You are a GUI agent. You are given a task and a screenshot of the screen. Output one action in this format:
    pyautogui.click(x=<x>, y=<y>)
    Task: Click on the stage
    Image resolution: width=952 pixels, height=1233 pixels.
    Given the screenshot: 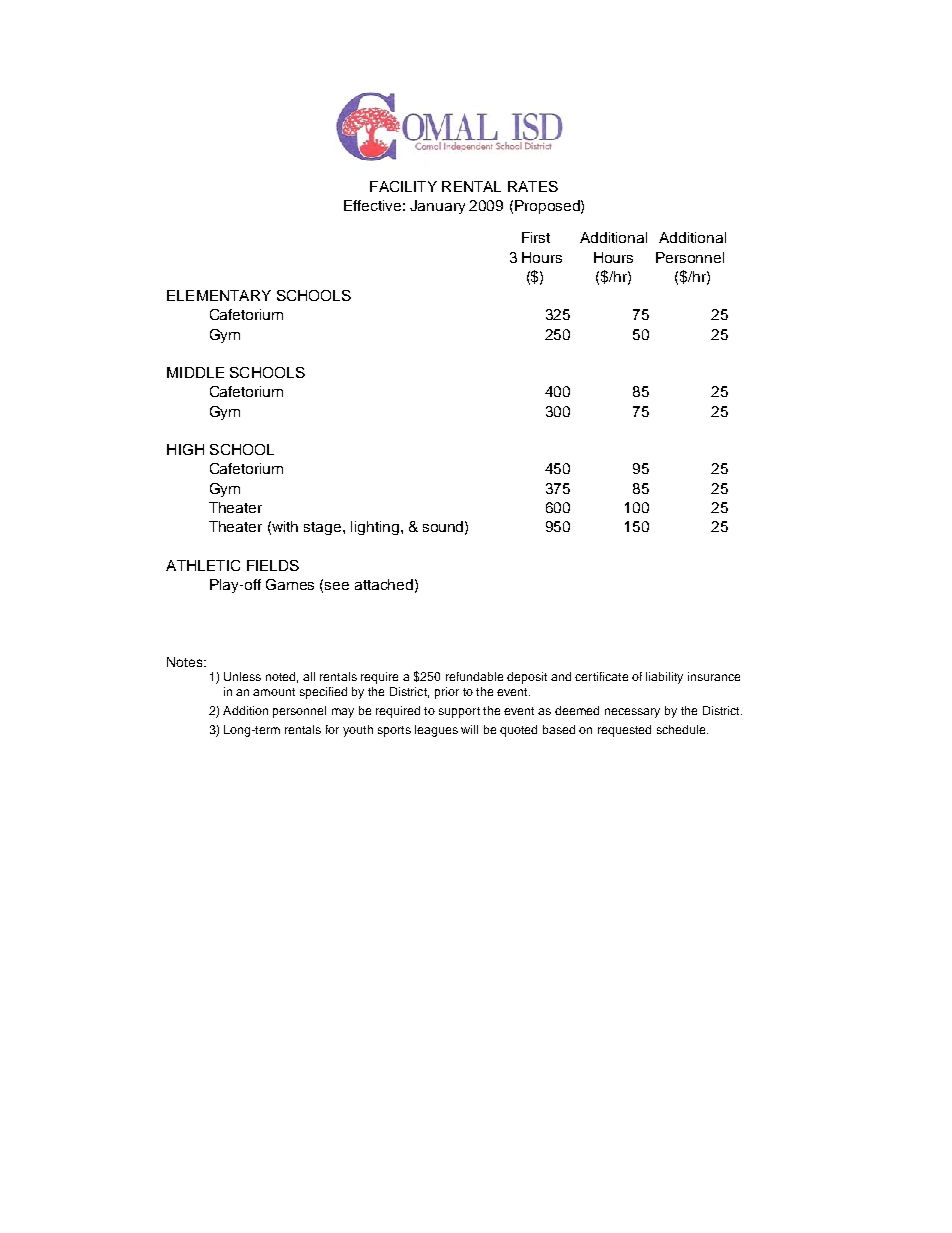 What is the action you would take?
    pyautogui.click(x=324, y=528)
